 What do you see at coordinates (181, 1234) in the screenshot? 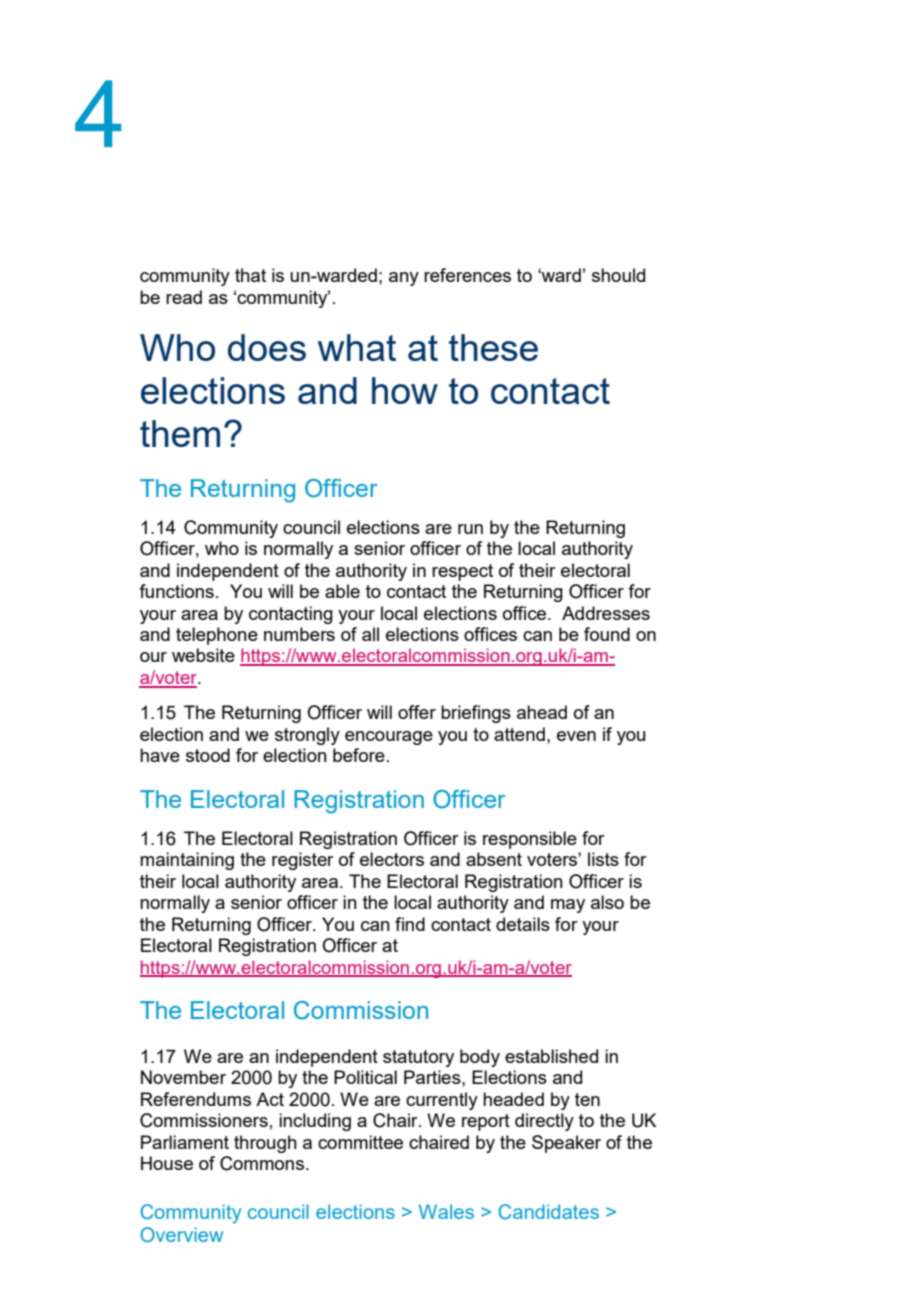
I see `Overview` at bounding box center [181, 1234].
